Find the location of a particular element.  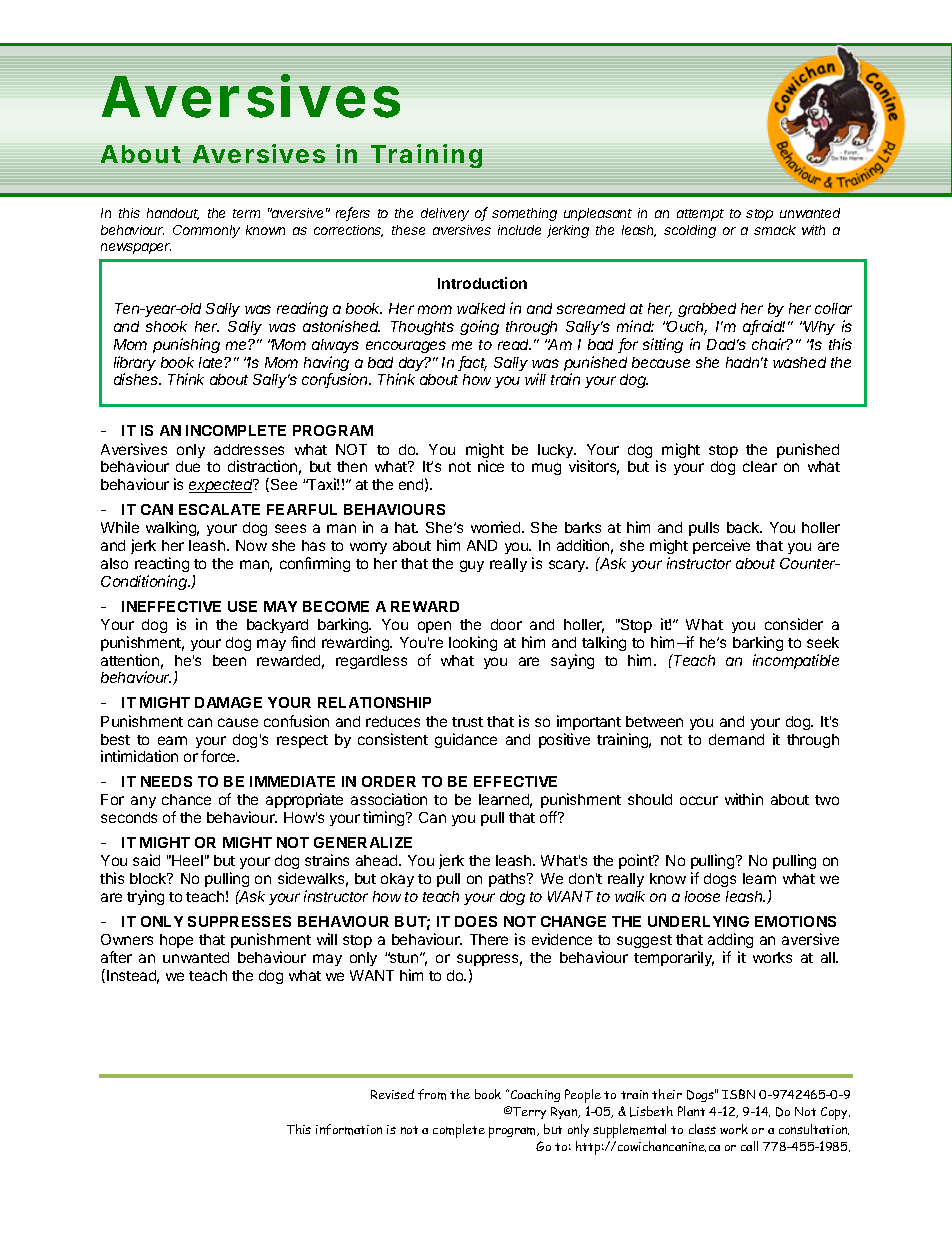

ISBN is located at coordinates (738, 1094).
